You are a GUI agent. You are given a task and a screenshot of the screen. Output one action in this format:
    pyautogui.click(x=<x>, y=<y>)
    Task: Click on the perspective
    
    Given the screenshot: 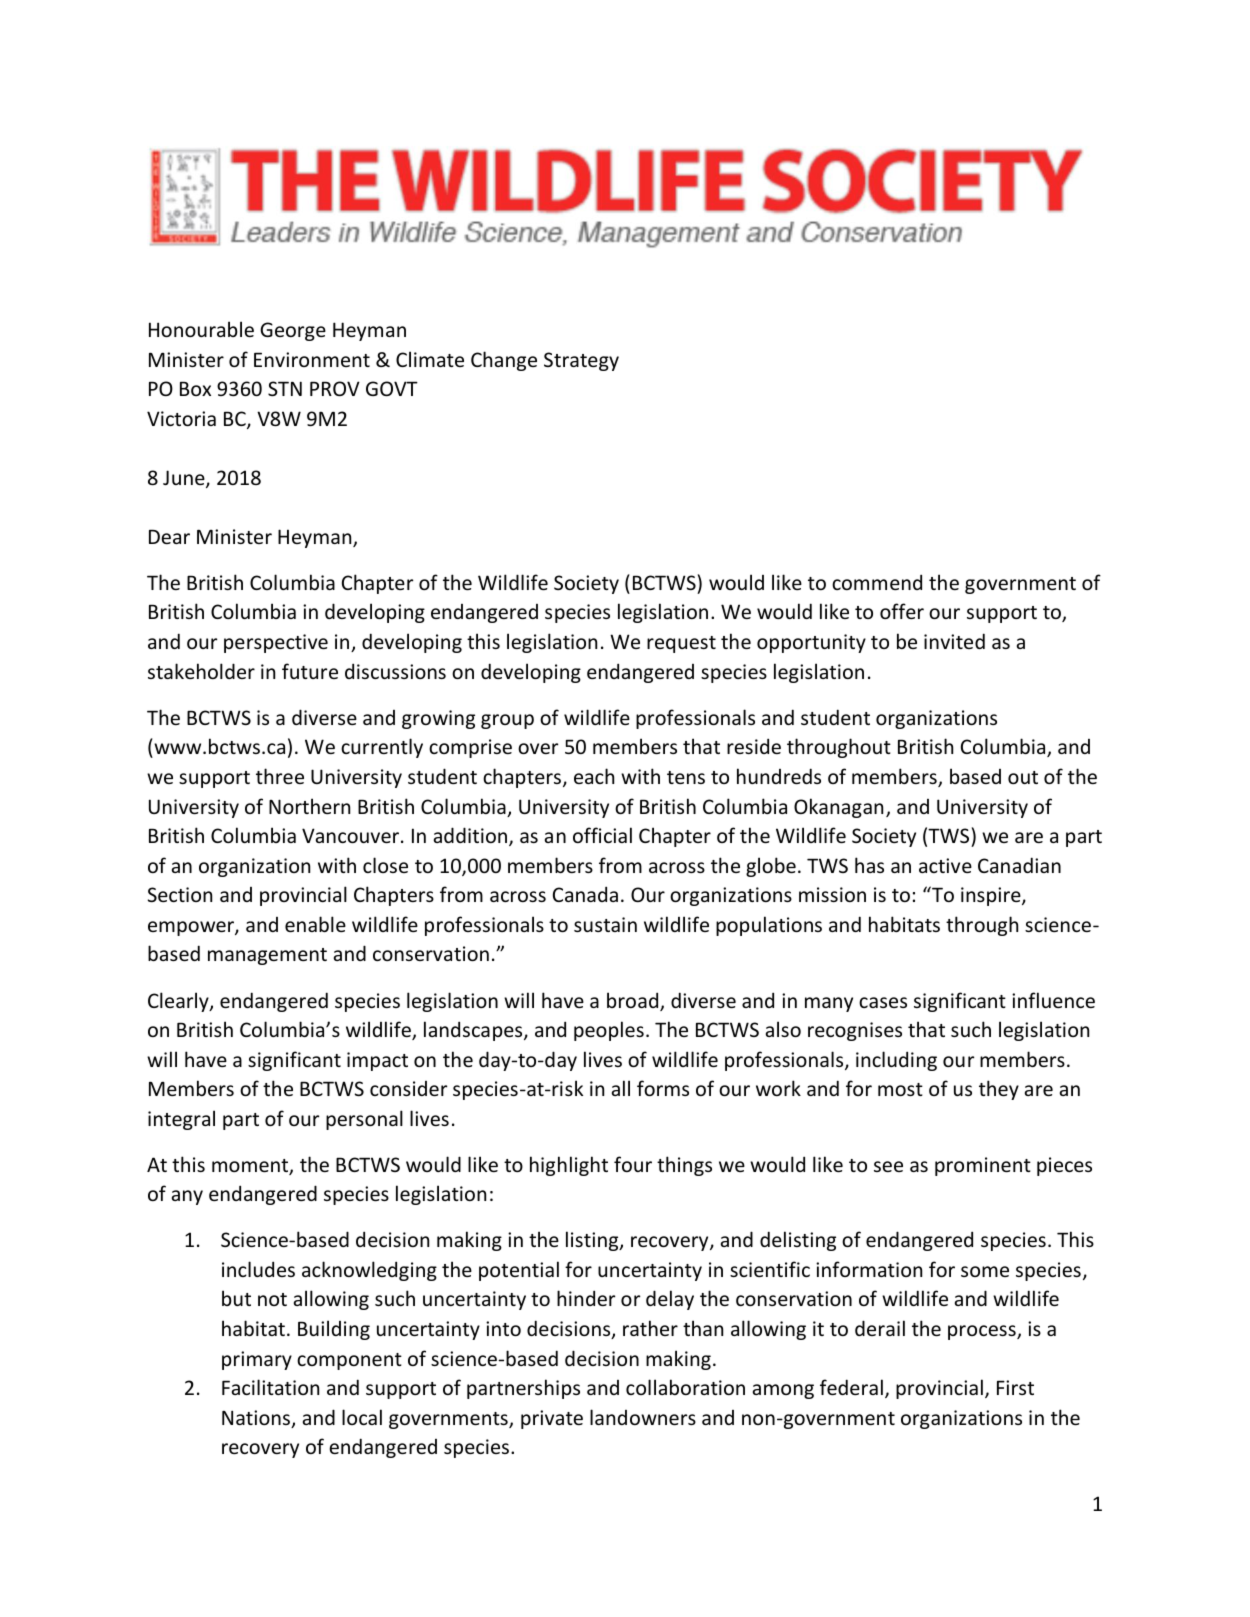 What is the action you would take?
    pyautogui.click(x=276, y=643)
